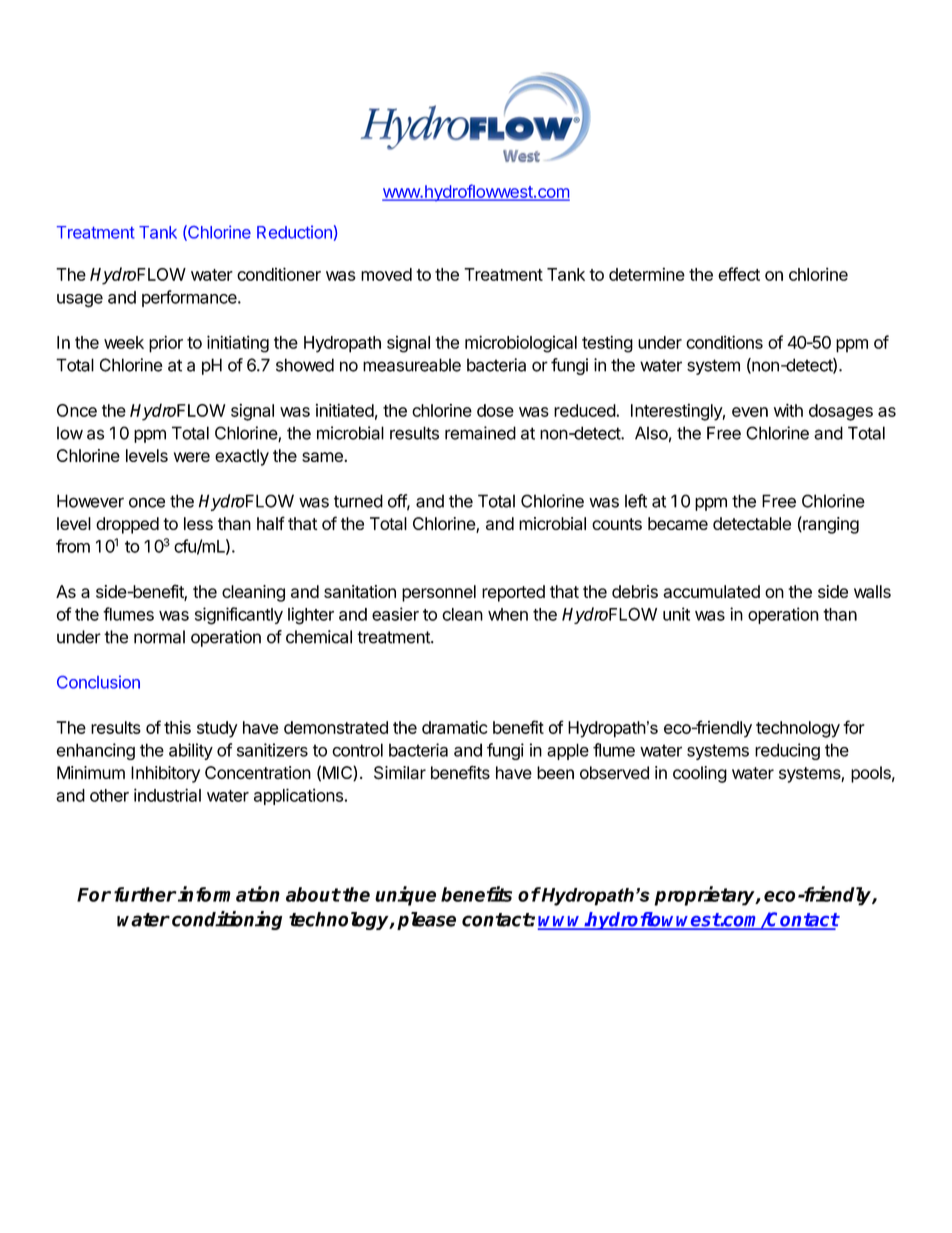 The width and height of the screenshot is (952, 1233). What do you see at coordinates (480, 433) in the screenshot?
I see `remained` at bounding box center [480, 433].
